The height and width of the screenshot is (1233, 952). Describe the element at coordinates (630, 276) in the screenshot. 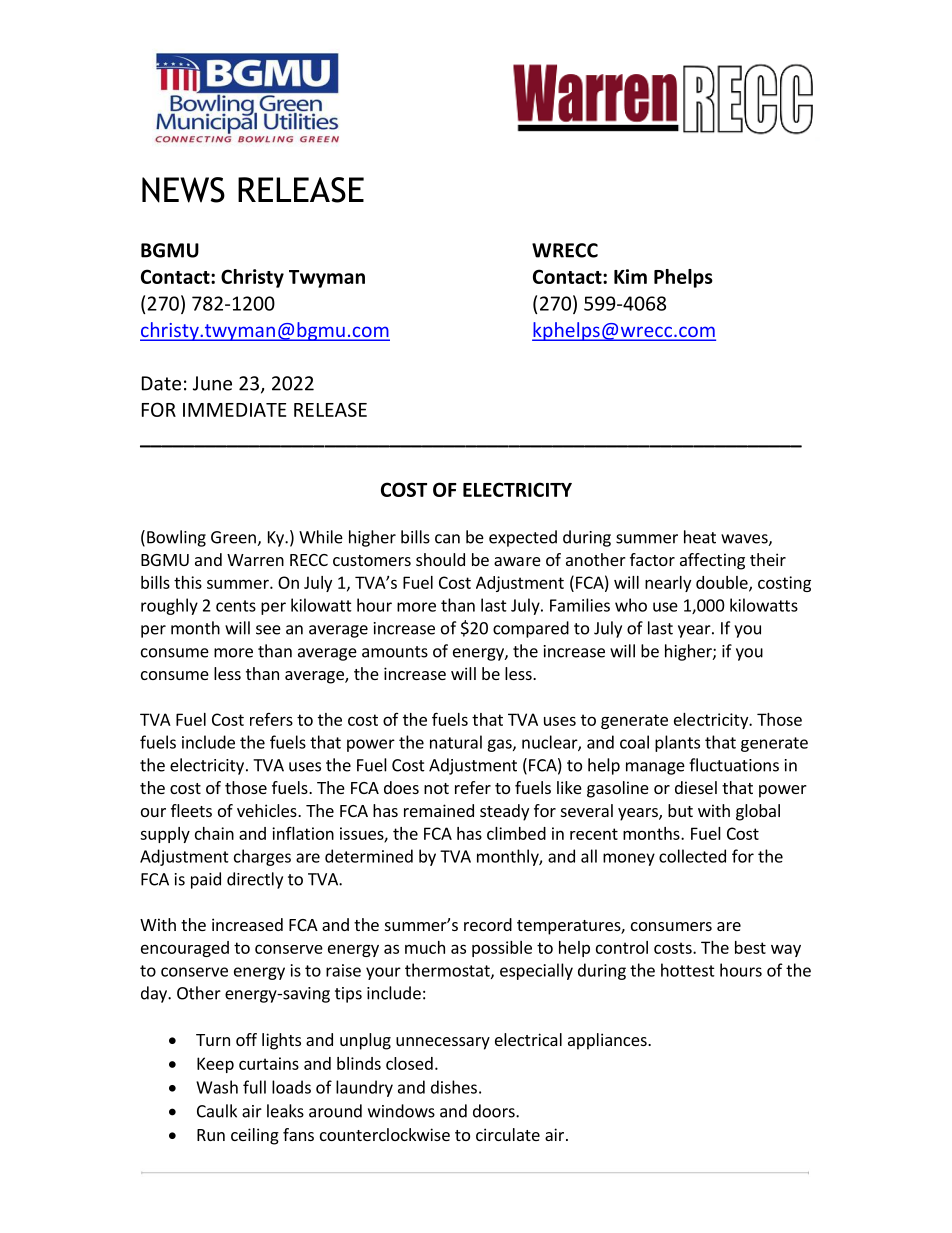

I see `Kim` at that location.
